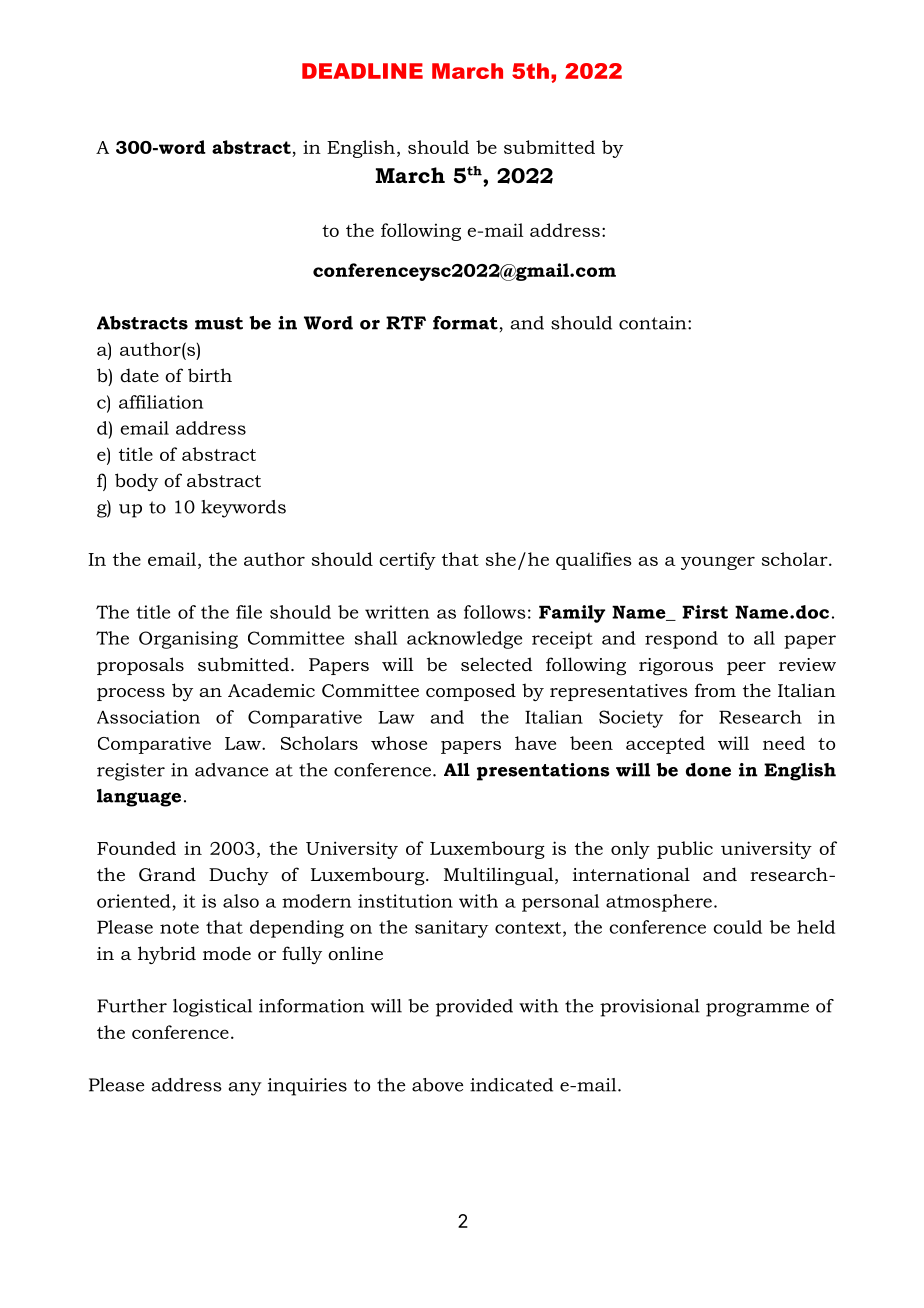 This document has width=924, height=1308. I want to click on contain, so click(654, 323).
